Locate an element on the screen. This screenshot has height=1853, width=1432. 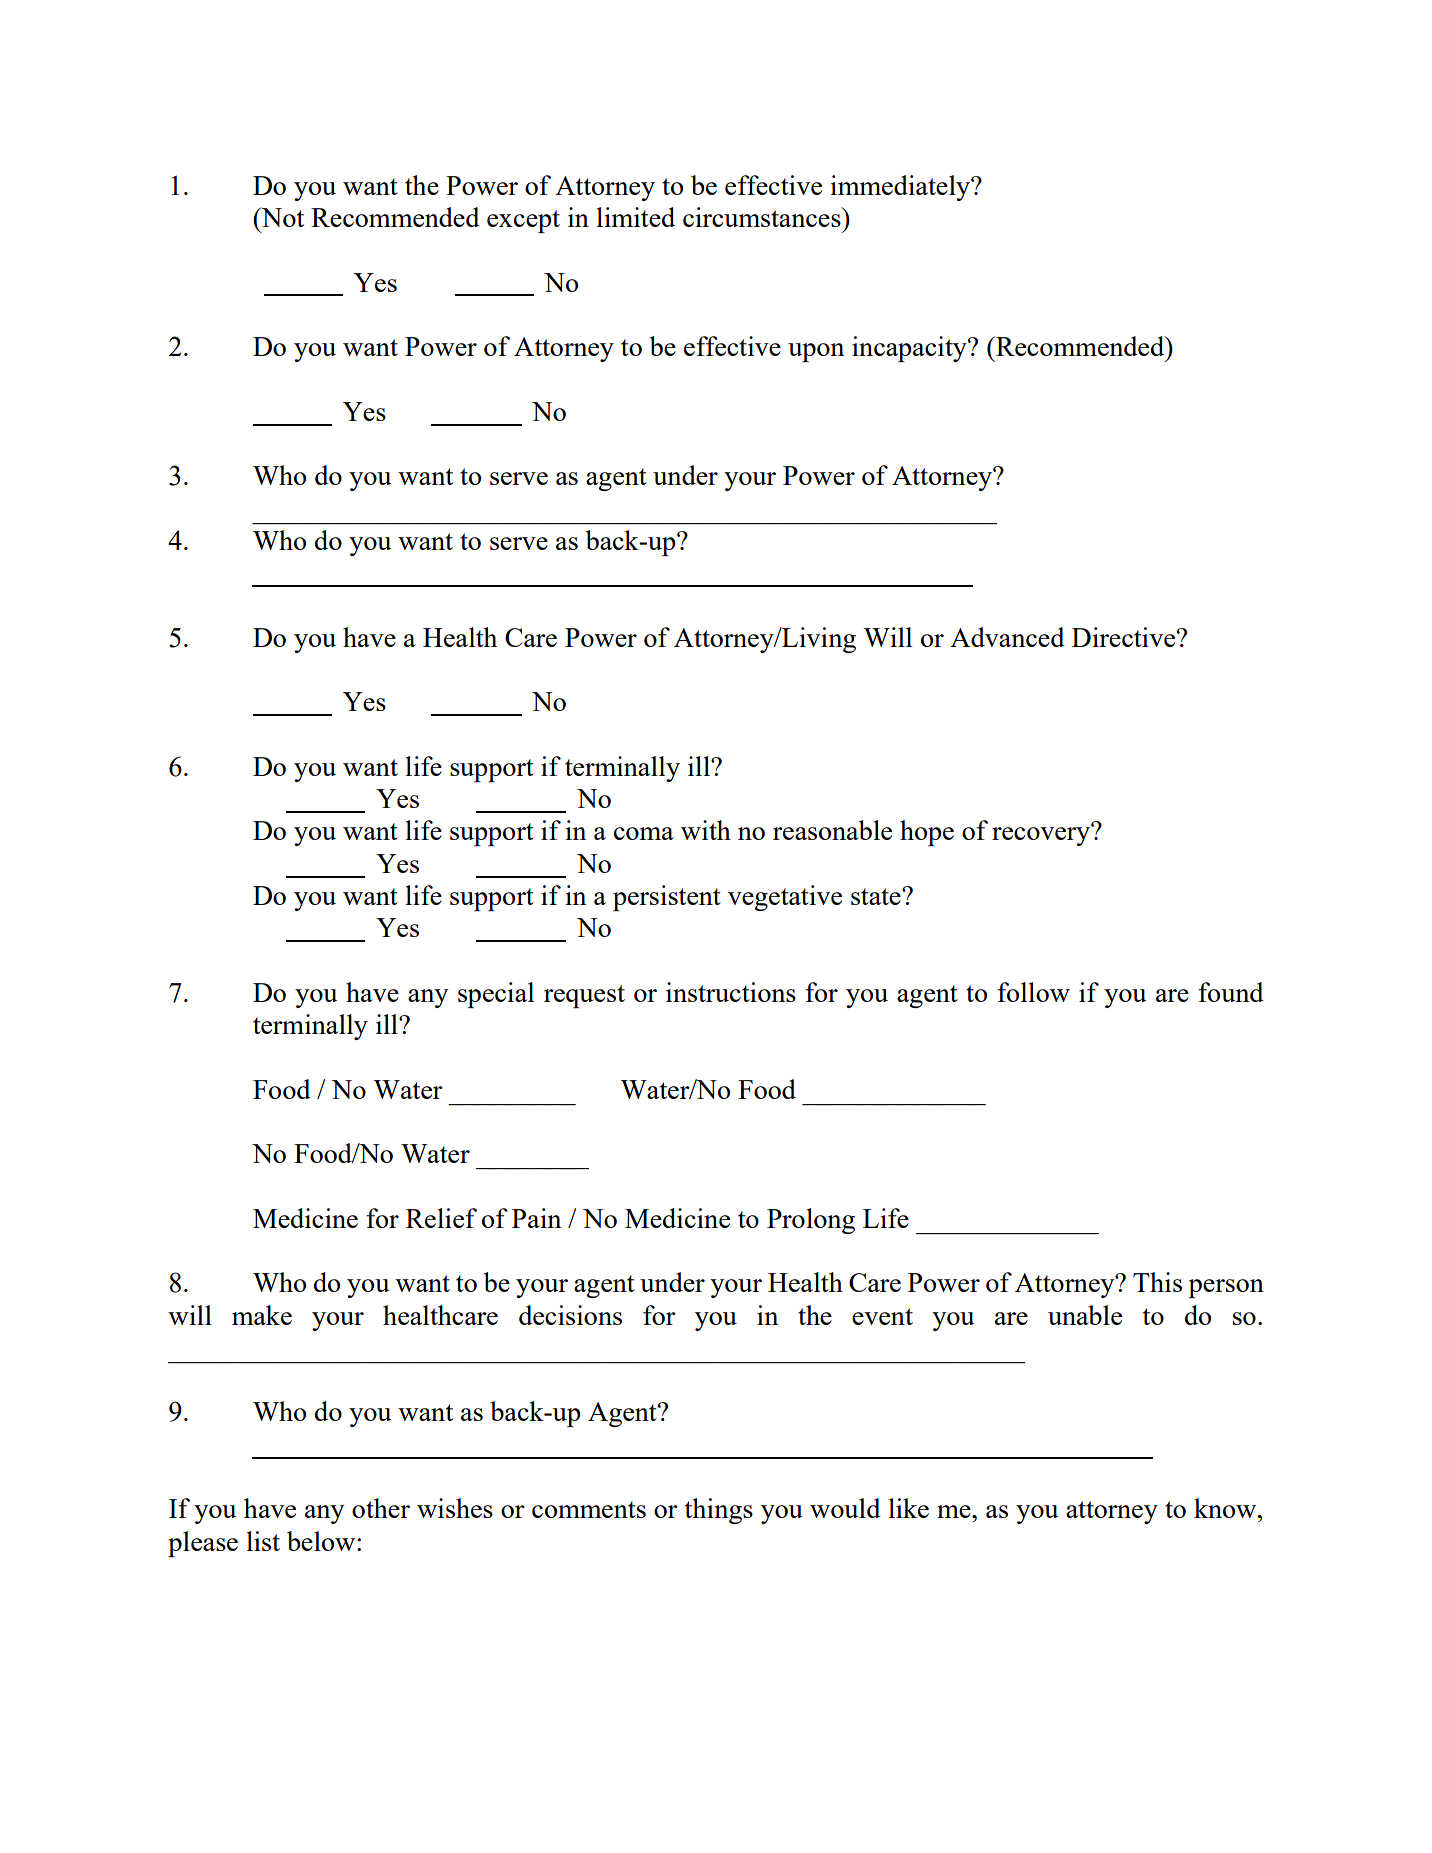
Relief is located at coordinates (441, 1218).
